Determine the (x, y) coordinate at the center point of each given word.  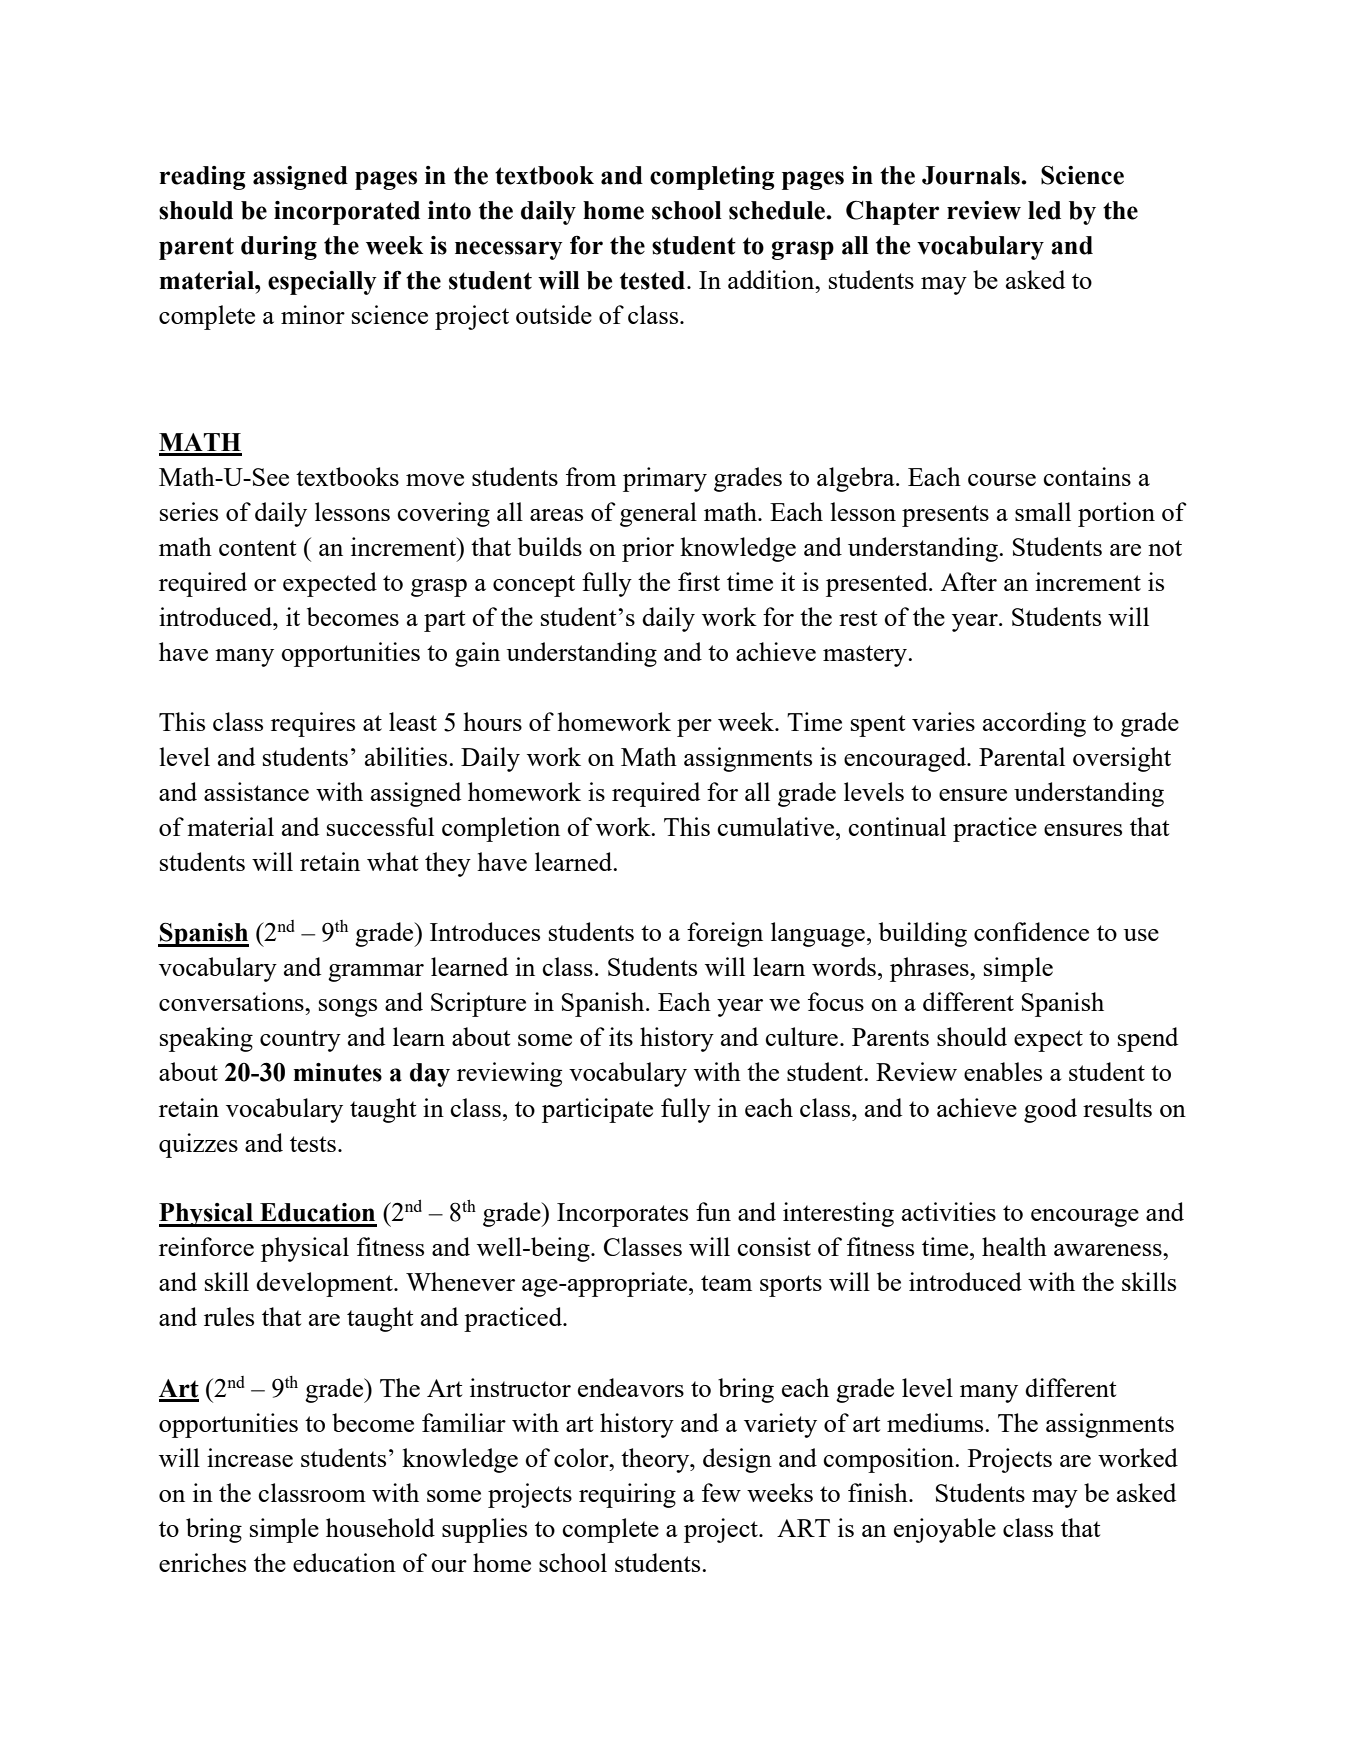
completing (712, 178)
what (392, 861)
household (380, 1527)
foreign (725, 934)
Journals (972, 175)
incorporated (347, 213)
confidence (1031, 931)
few (721, 1492)
